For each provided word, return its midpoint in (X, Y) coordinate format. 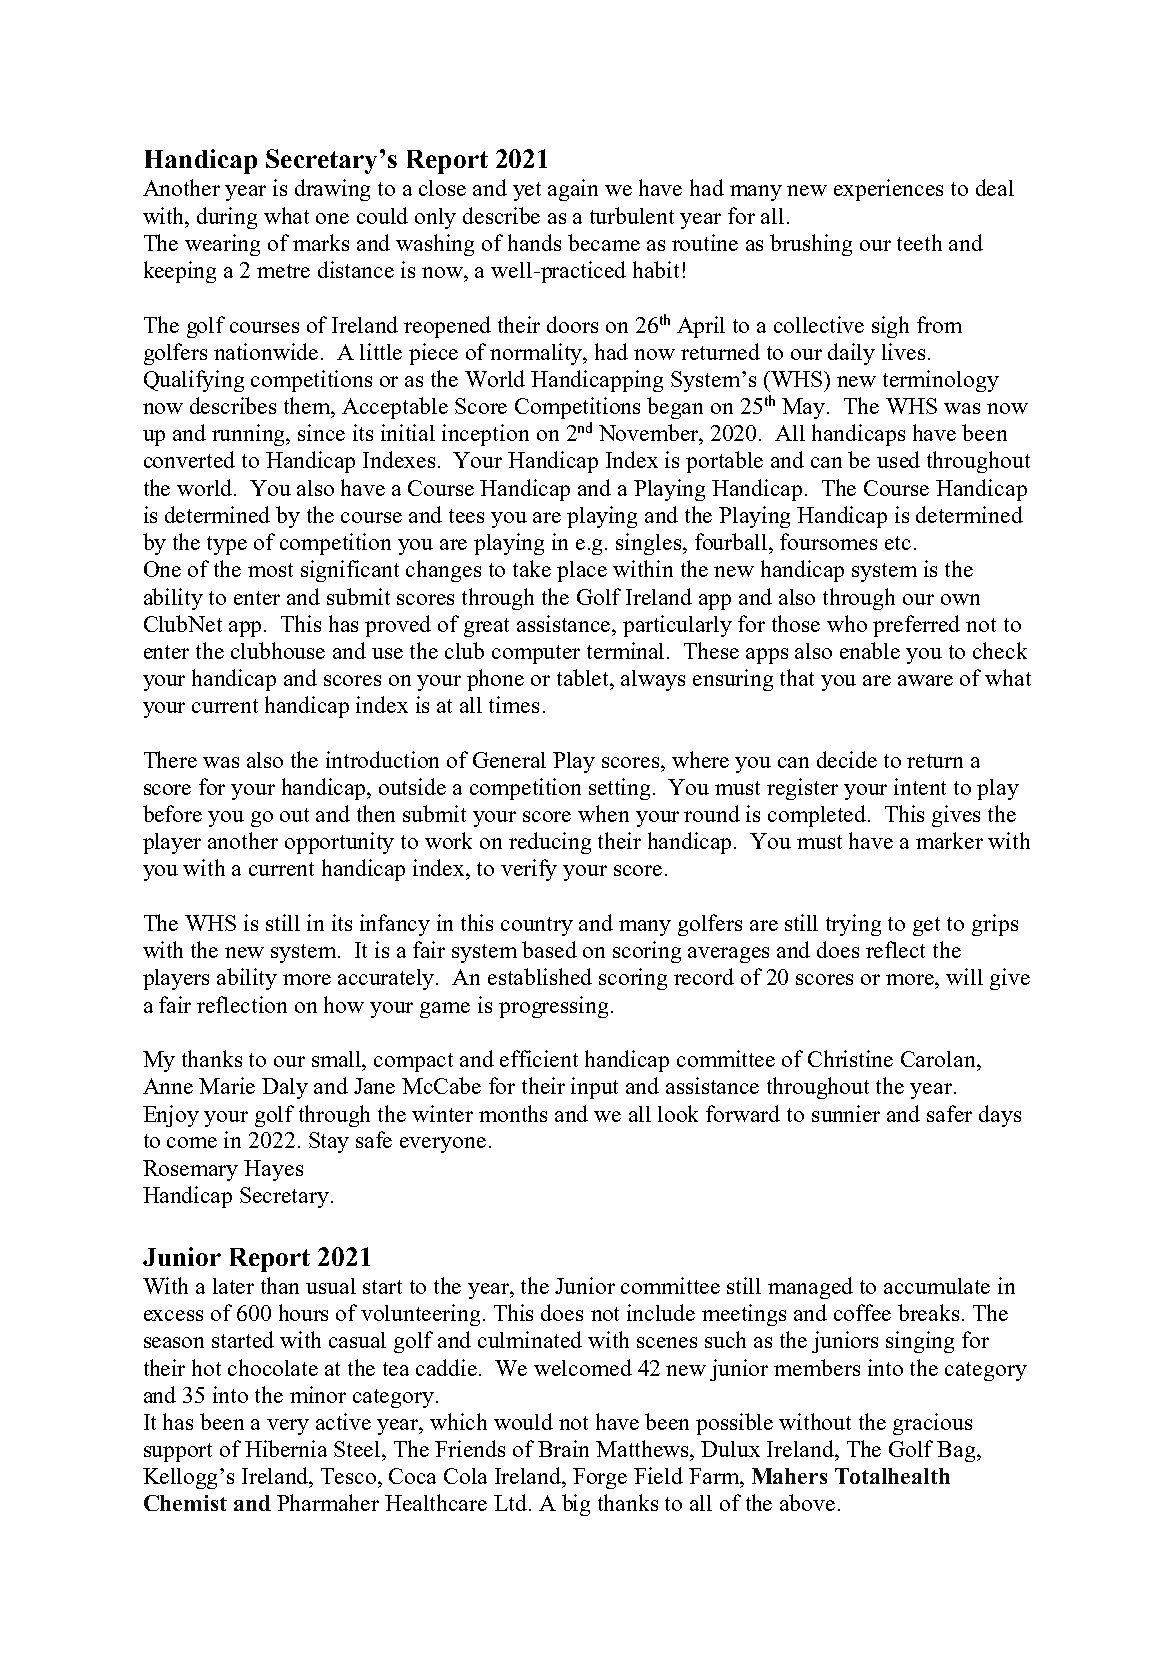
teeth (919, 242)
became (604, 242)
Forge (600, 1478)
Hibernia (286, 1448)
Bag (957, 1451)
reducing (550, 843)
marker (949, 840)
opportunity (339, 843)
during (227, 218)
